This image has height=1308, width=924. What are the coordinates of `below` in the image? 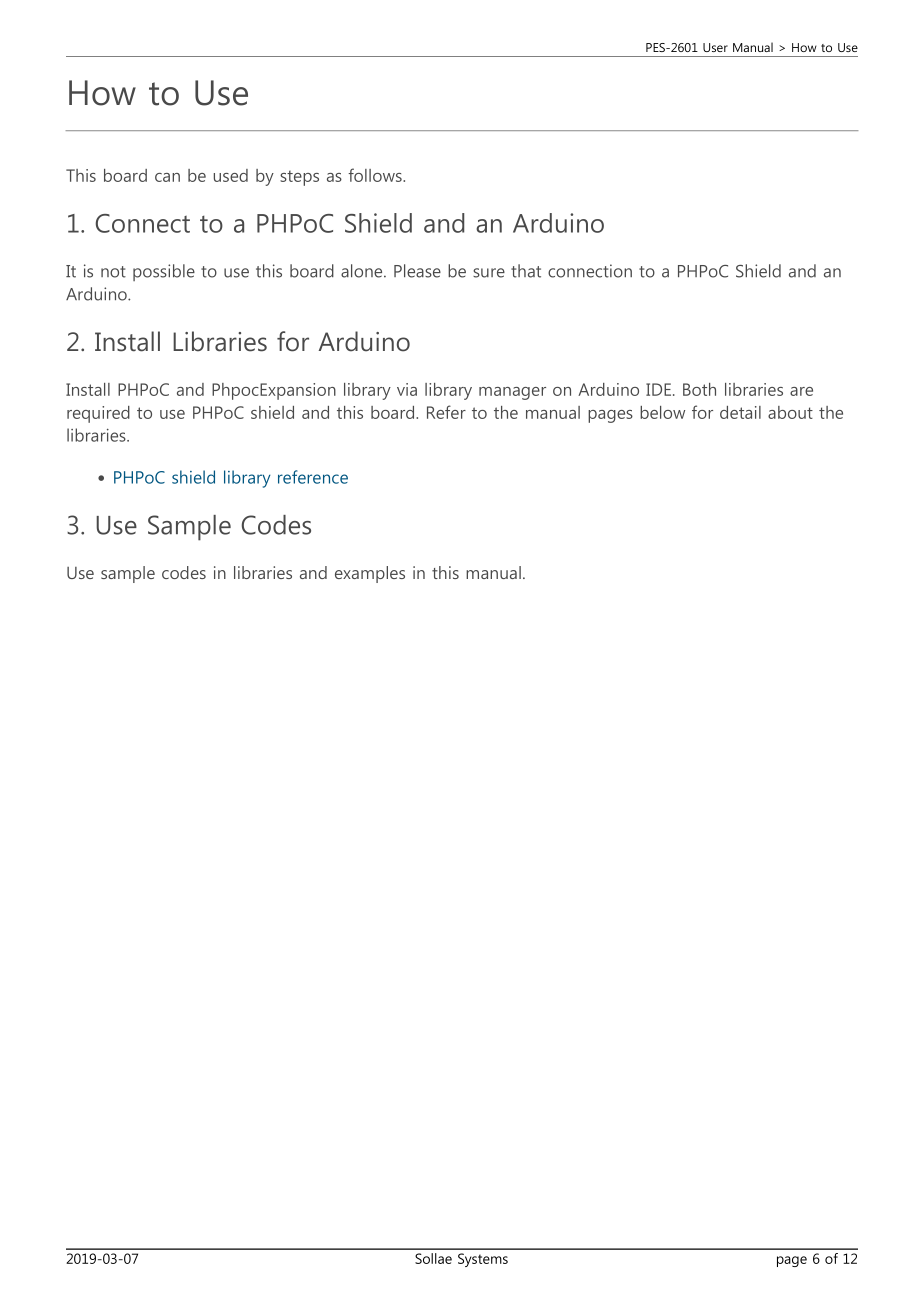 It's located at (662, 412).
